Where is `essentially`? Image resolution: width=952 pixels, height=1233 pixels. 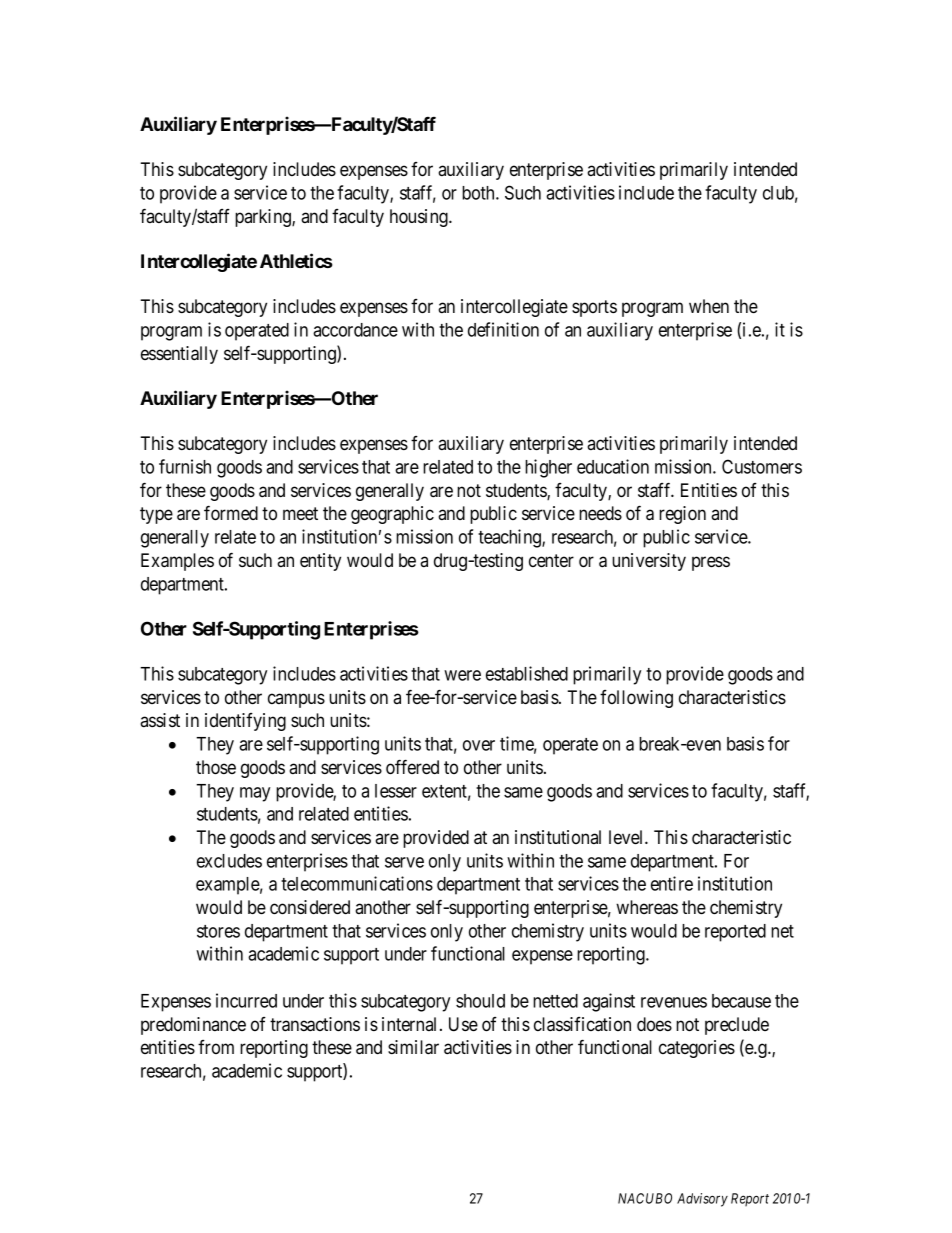
essentially is located at coordinates (179, 355).
